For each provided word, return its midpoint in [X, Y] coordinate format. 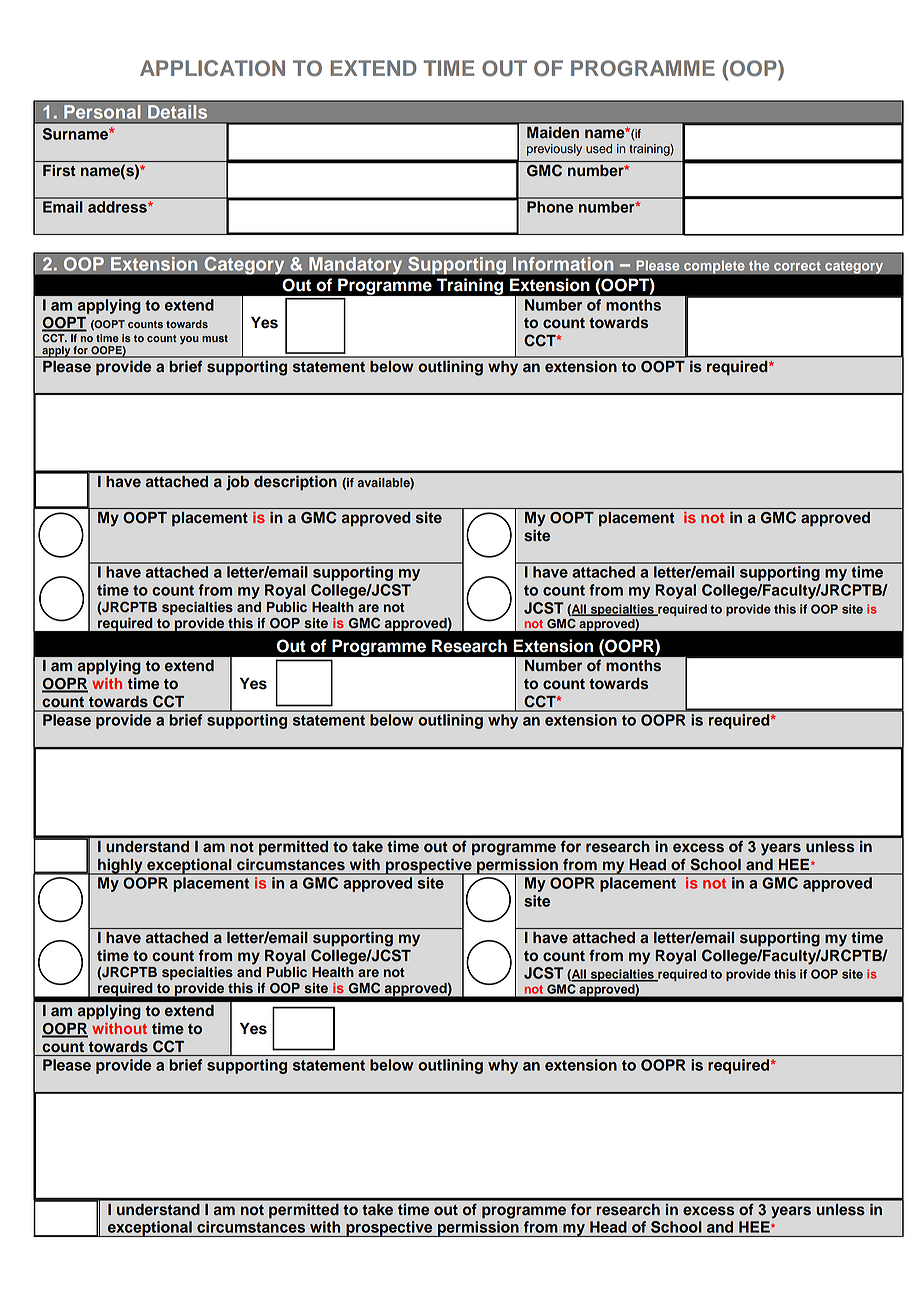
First [59, 170]
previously [554, 150]
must [215, 338]
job [237, 483]
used [599, 149]
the [759, 265]
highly [120, 866]
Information [563, 264]
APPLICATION [212, 68]
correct [797, 266]
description [295, 483]
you [189, 340]
